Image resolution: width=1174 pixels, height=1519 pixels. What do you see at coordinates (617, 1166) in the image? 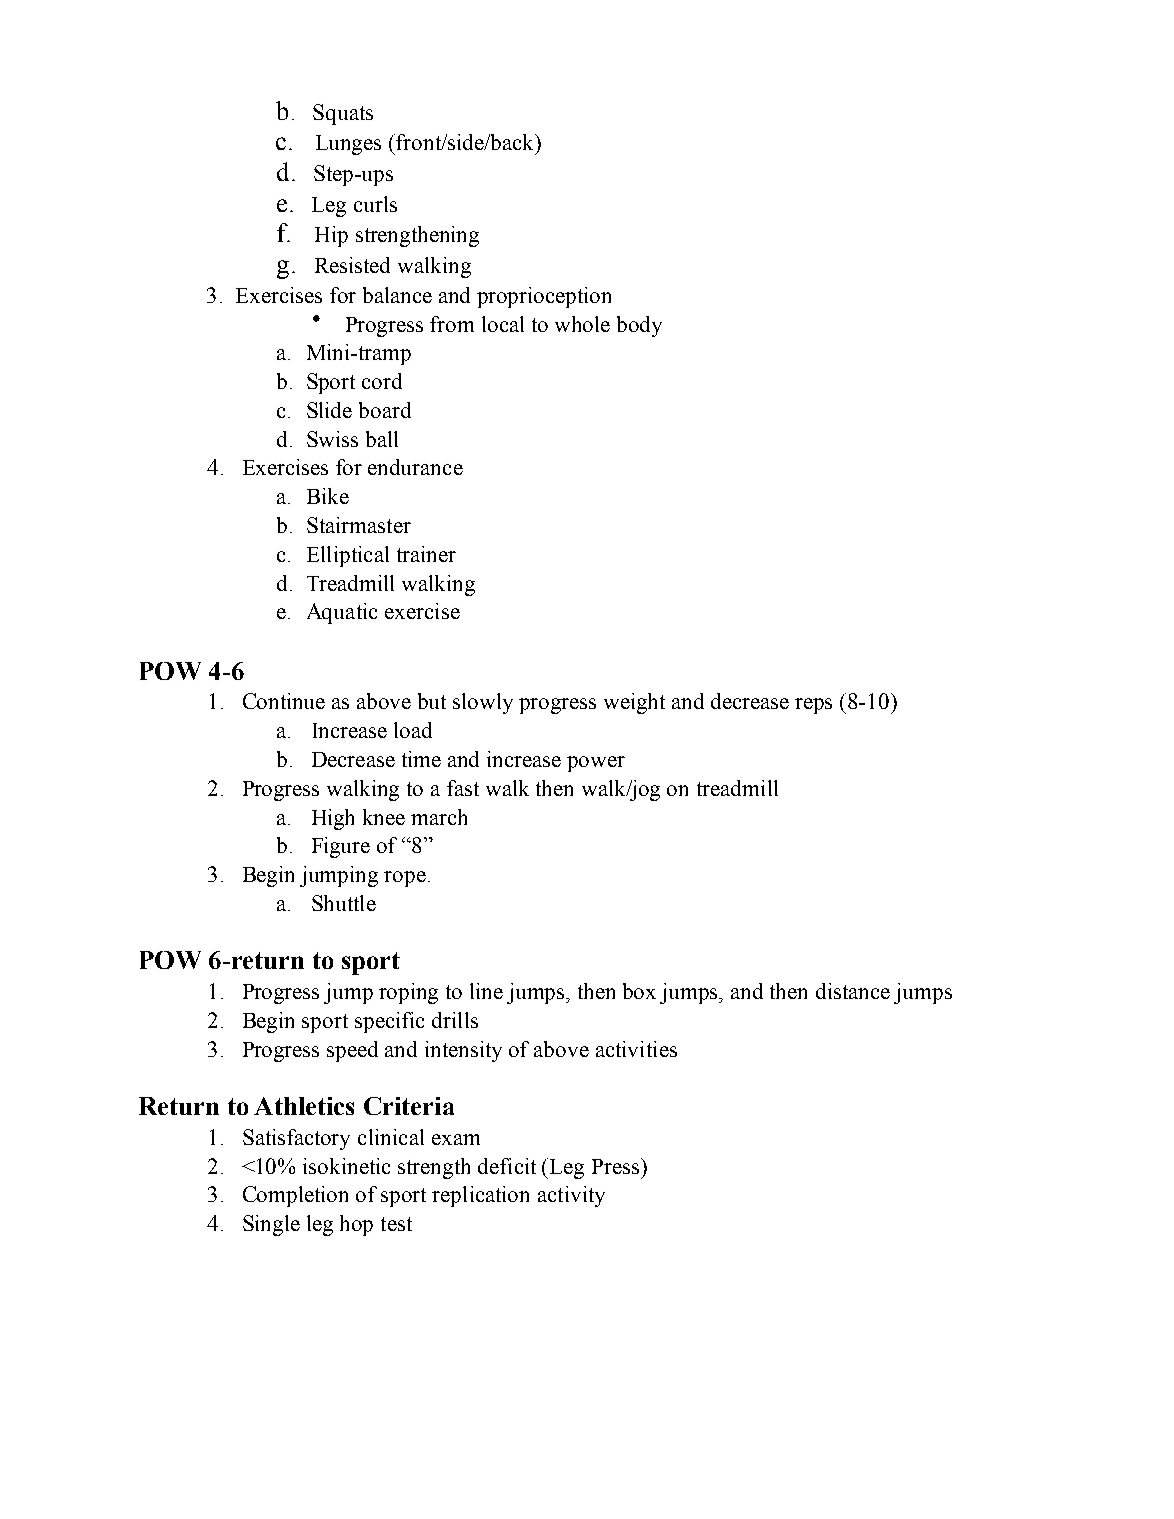
I see `Press` at bounding box center [617, 1166].
